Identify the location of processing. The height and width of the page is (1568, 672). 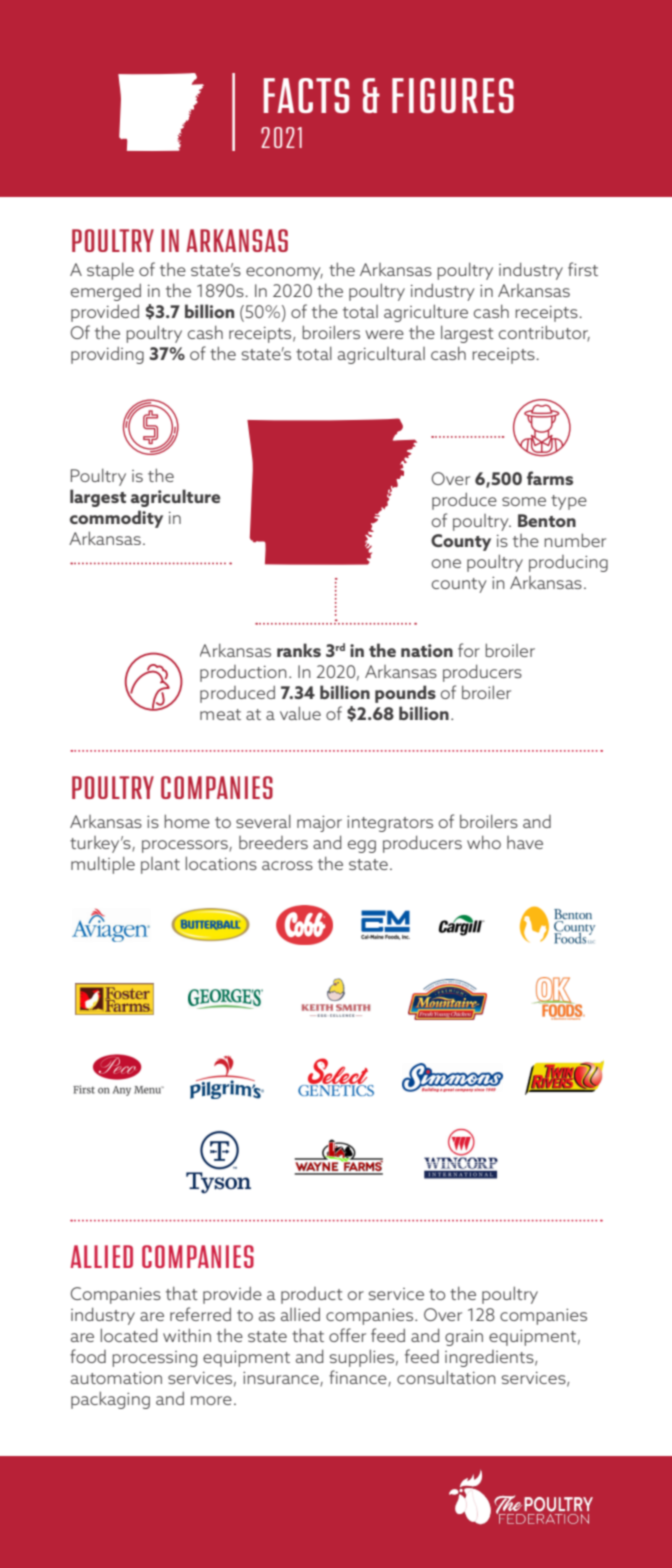
(154, 1359).
